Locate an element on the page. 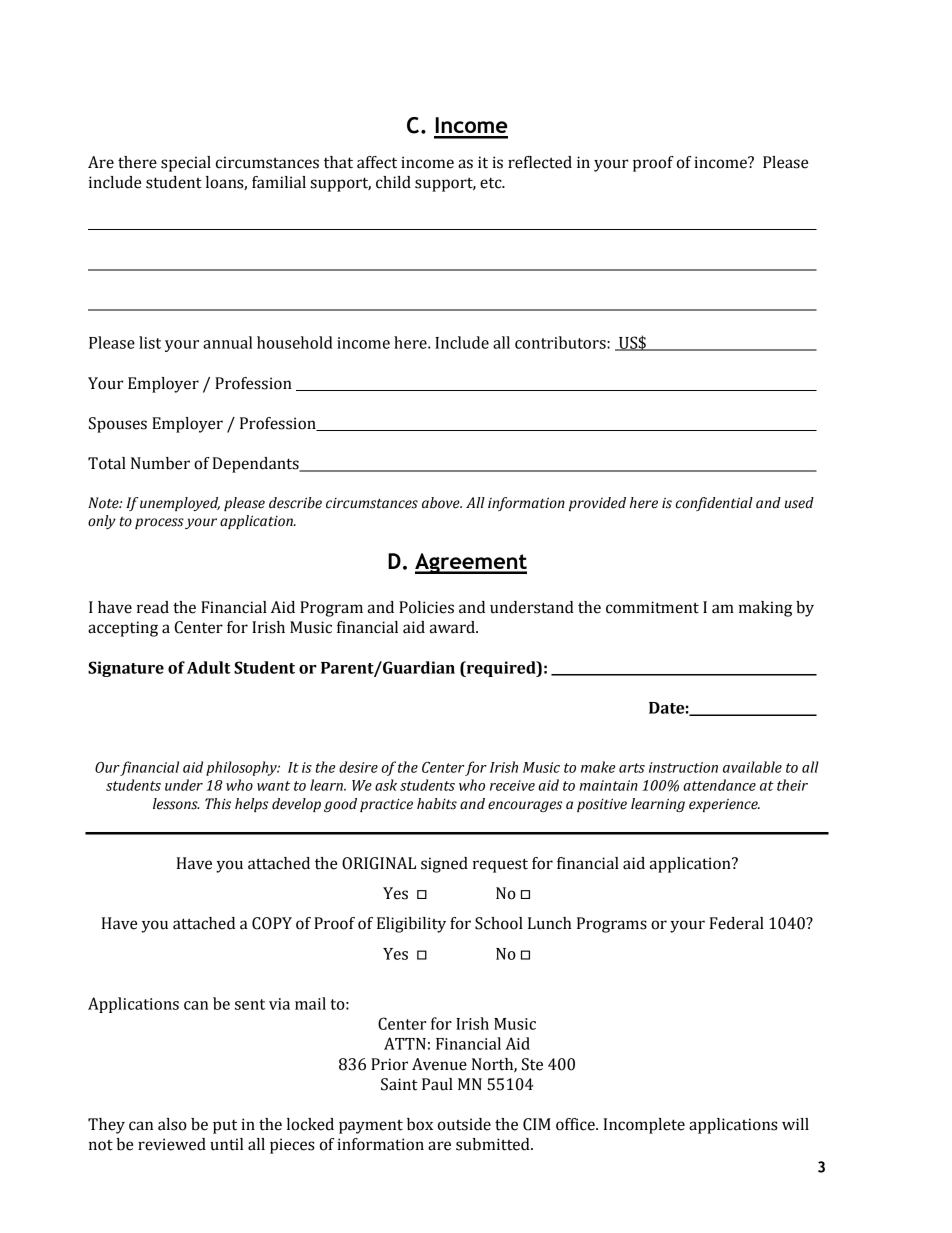 This page has height=1233, width=952. above is located at coordinates (442, 503).
